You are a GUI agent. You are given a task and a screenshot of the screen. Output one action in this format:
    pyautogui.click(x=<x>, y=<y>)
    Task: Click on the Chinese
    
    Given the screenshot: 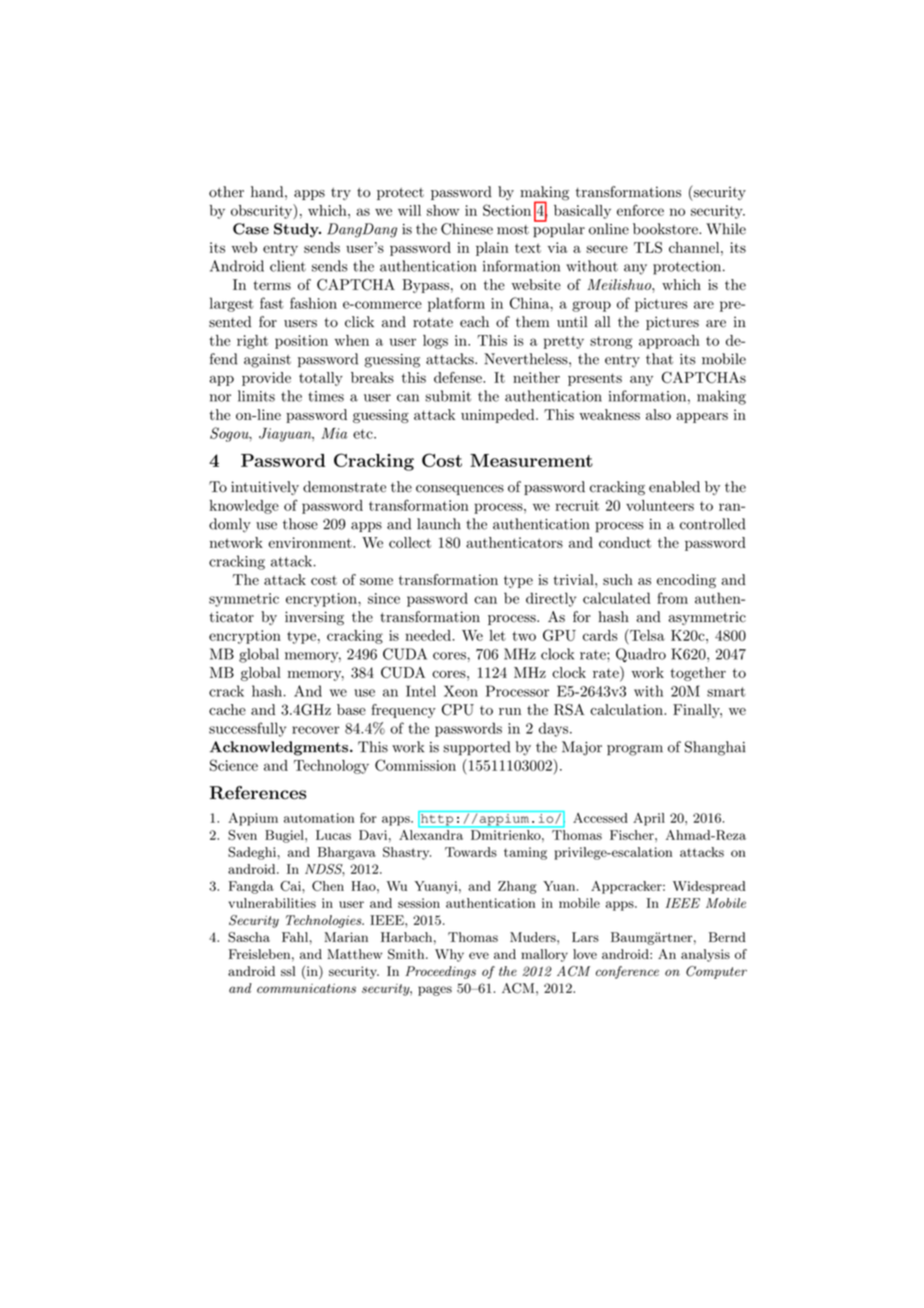 What is the action you would take?
    pyautogui.click(x=467, y=229)
